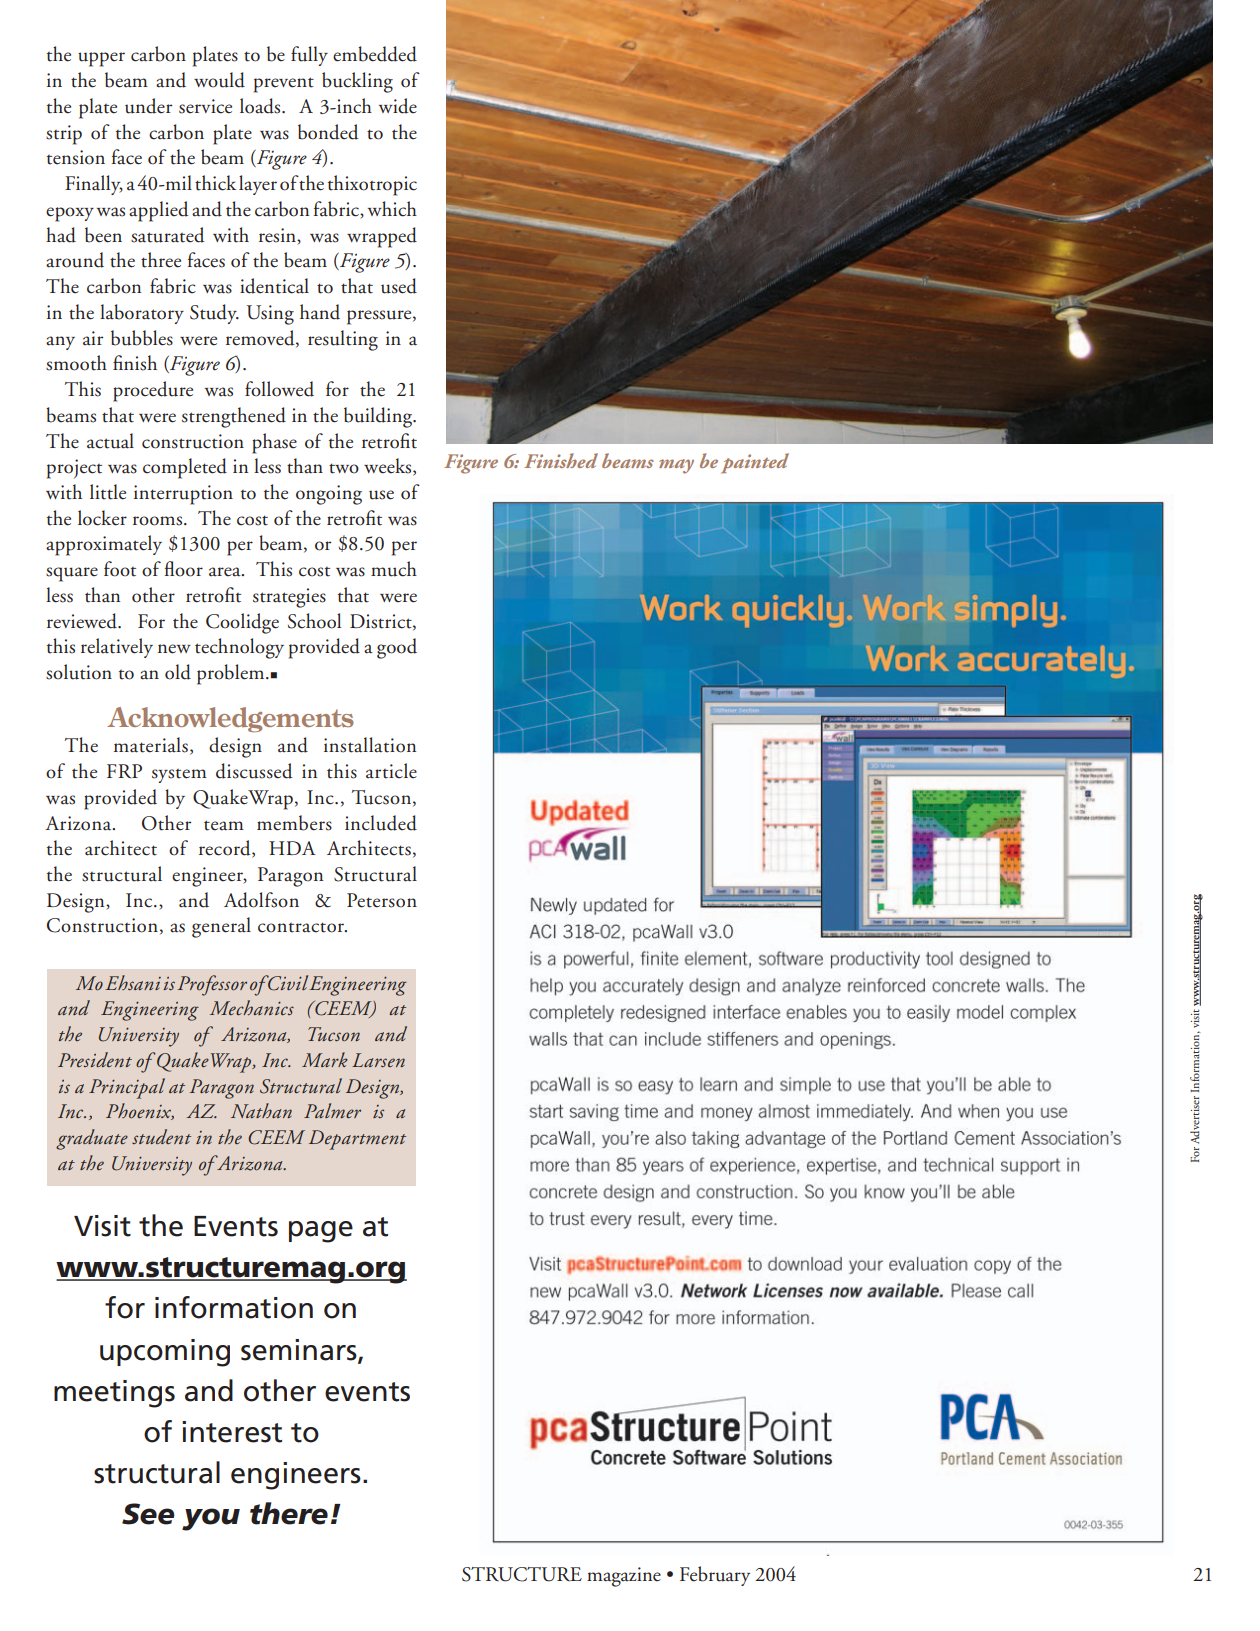 This screenshot has width=1260, height=1631. Describe the element at coordinates (715, 1576) in the screenshot. I see `February` at that location.
